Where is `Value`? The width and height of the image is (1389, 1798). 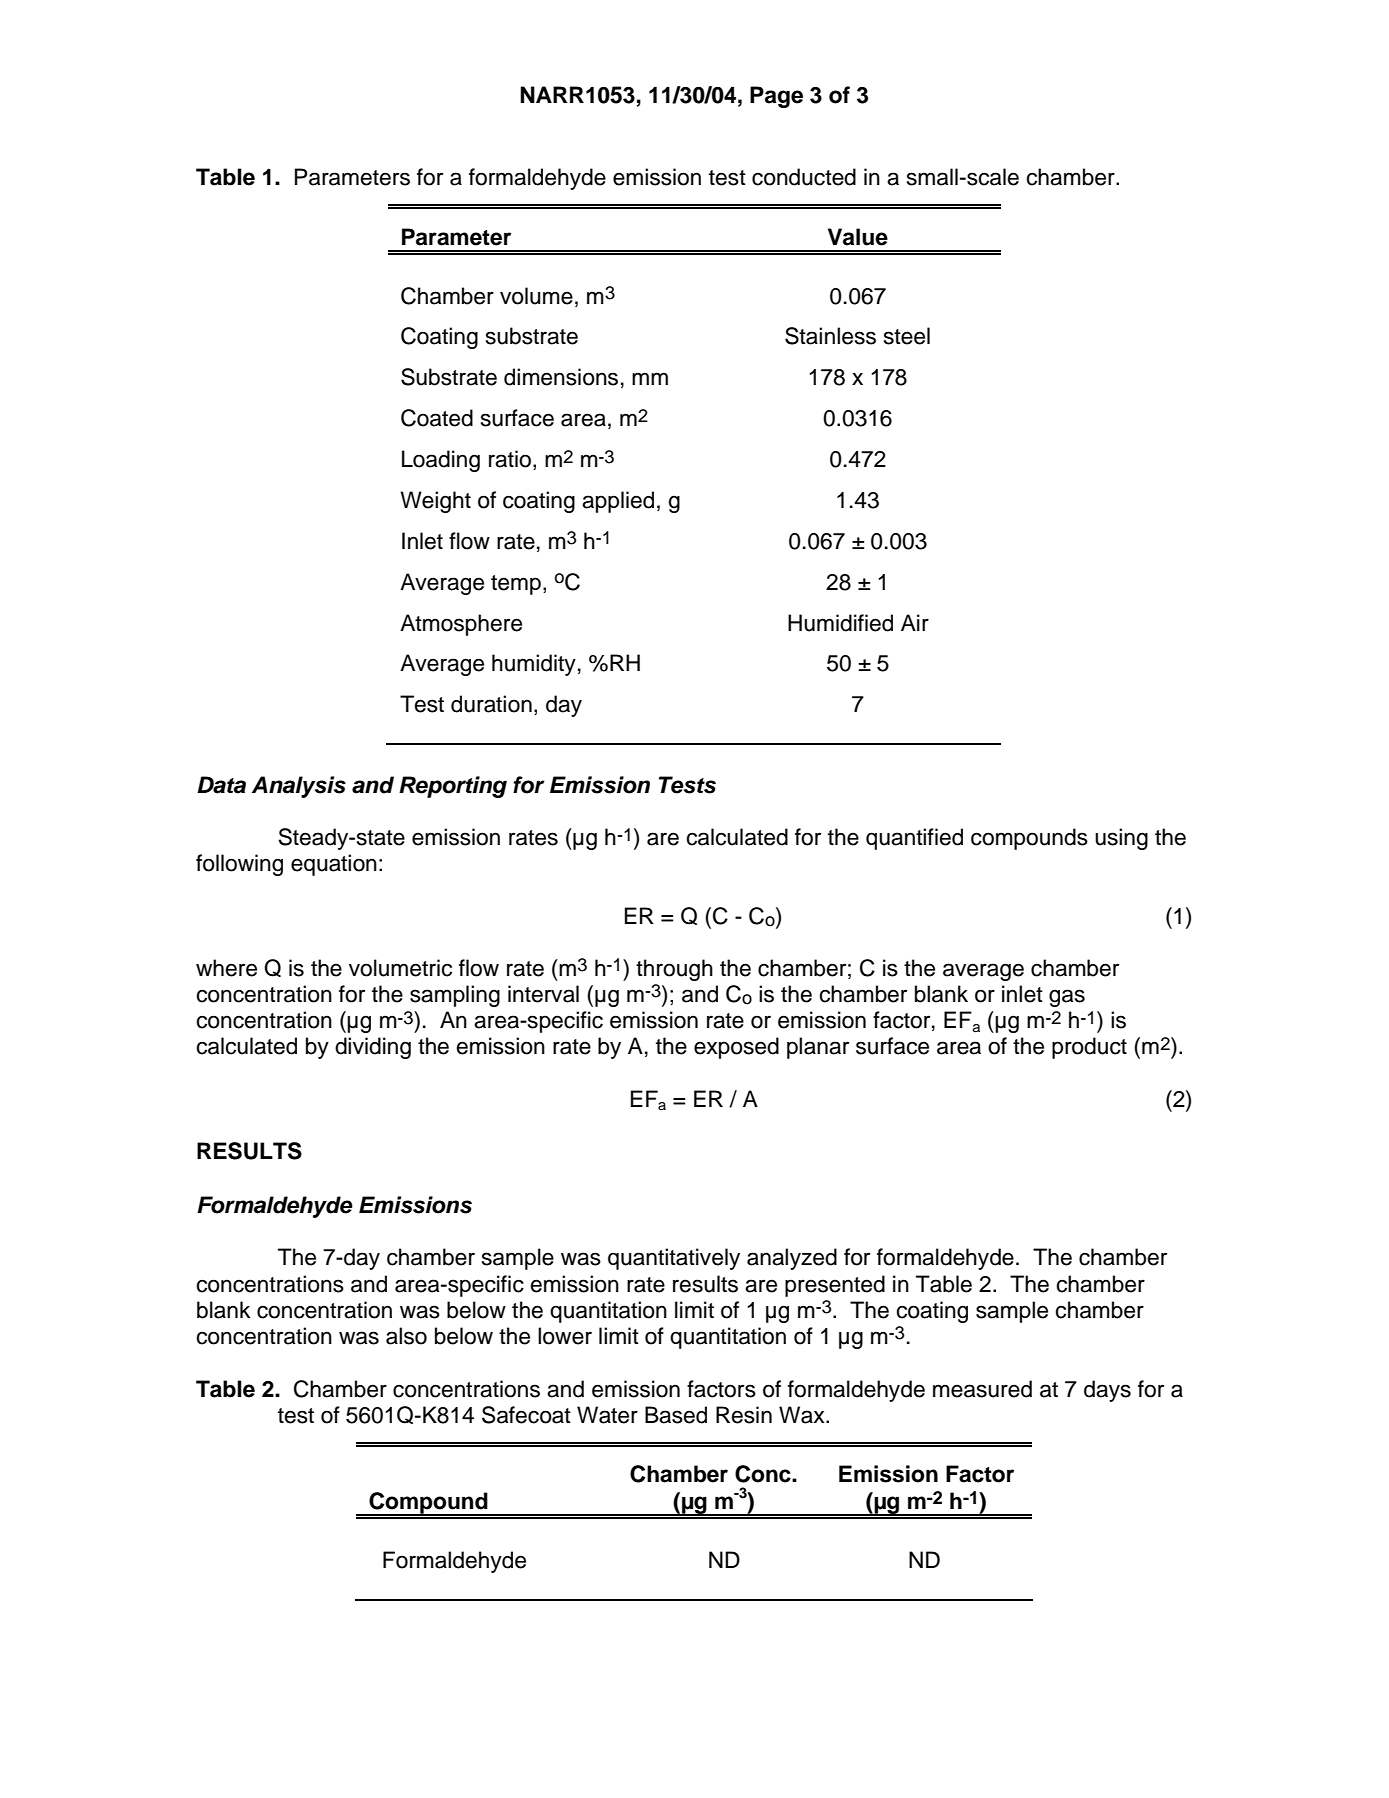 Value is located at coordinates (858, 237).
